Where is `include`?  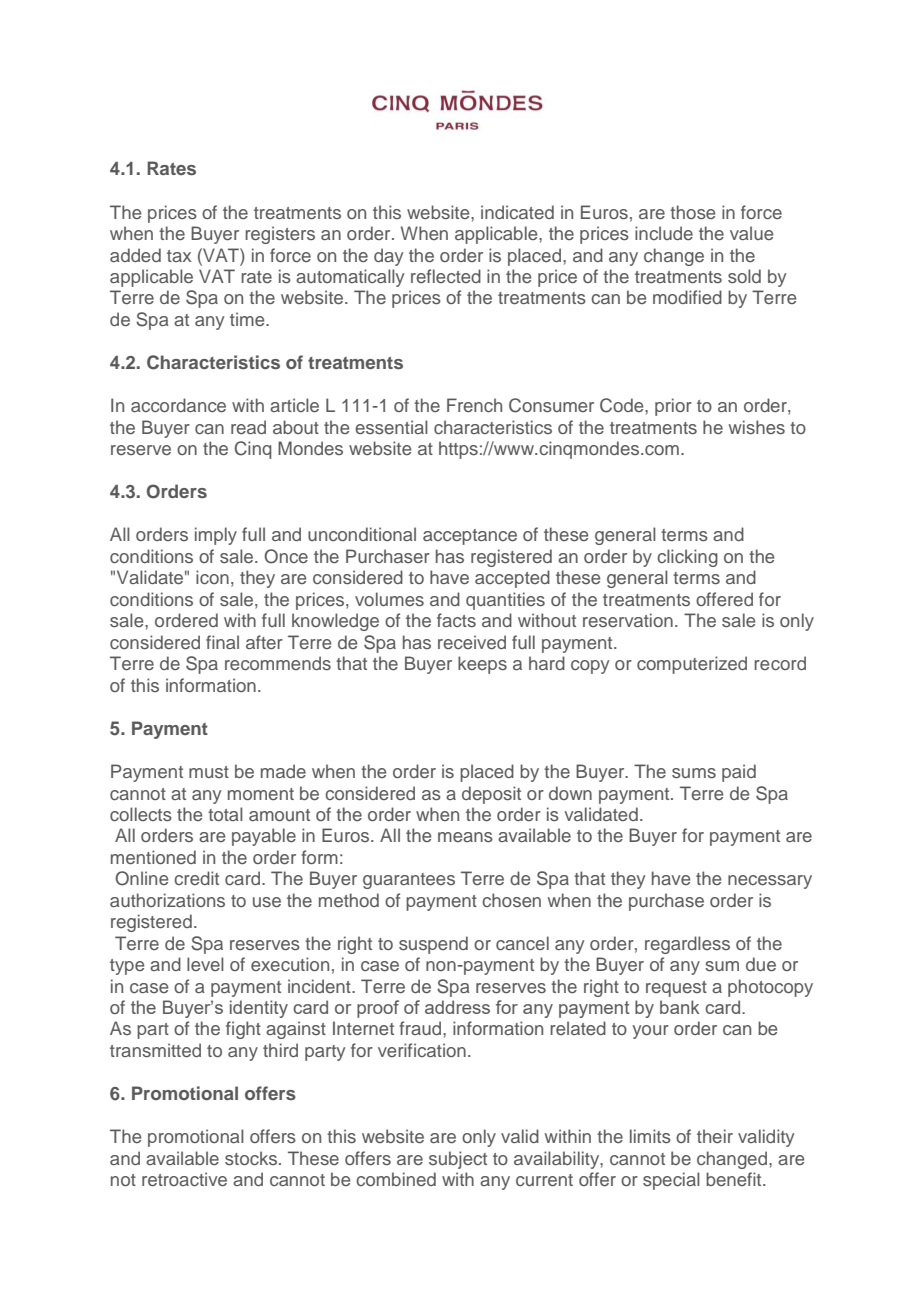
include is located at coordinates (664, 233).
